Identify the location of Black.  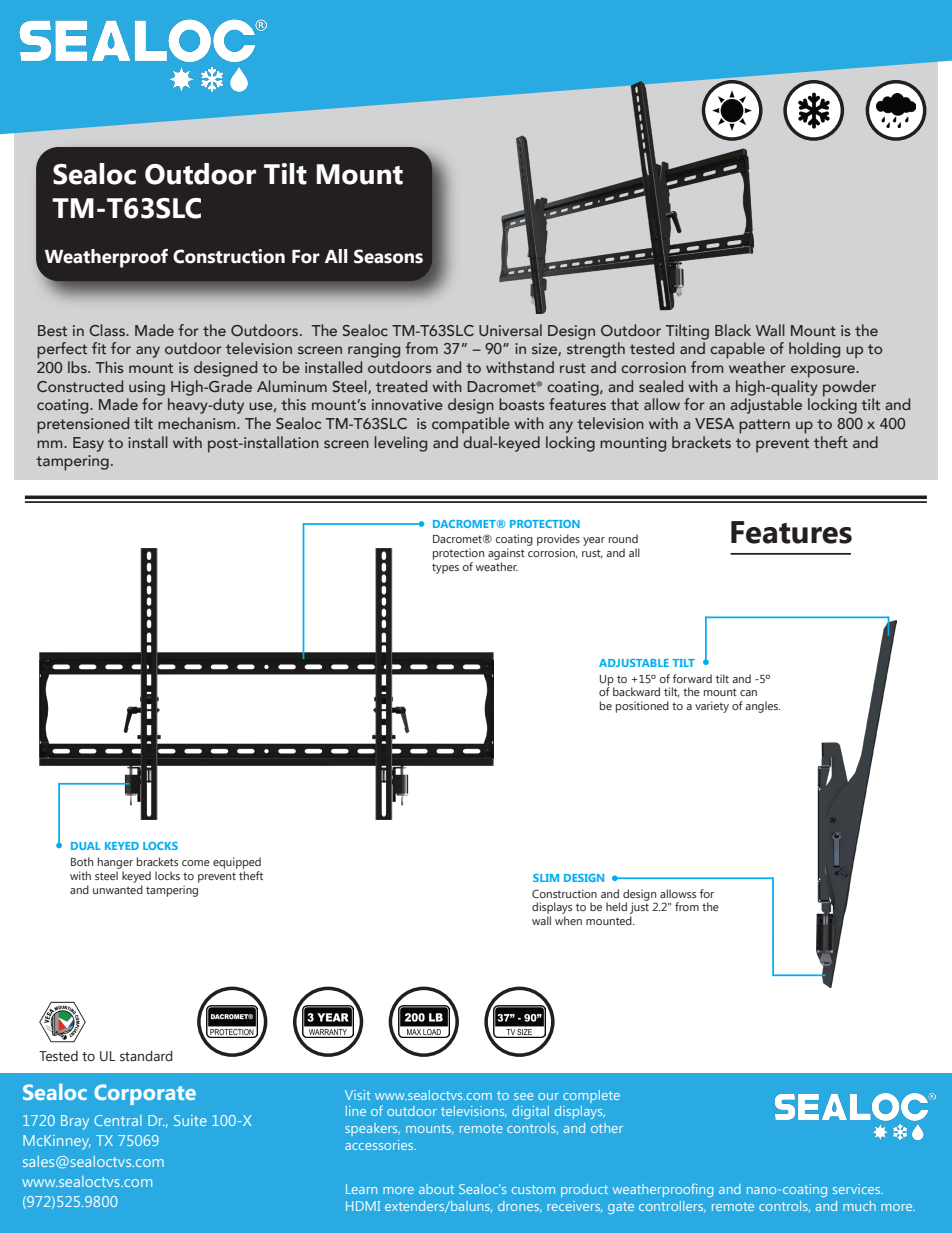
(733, 330).
